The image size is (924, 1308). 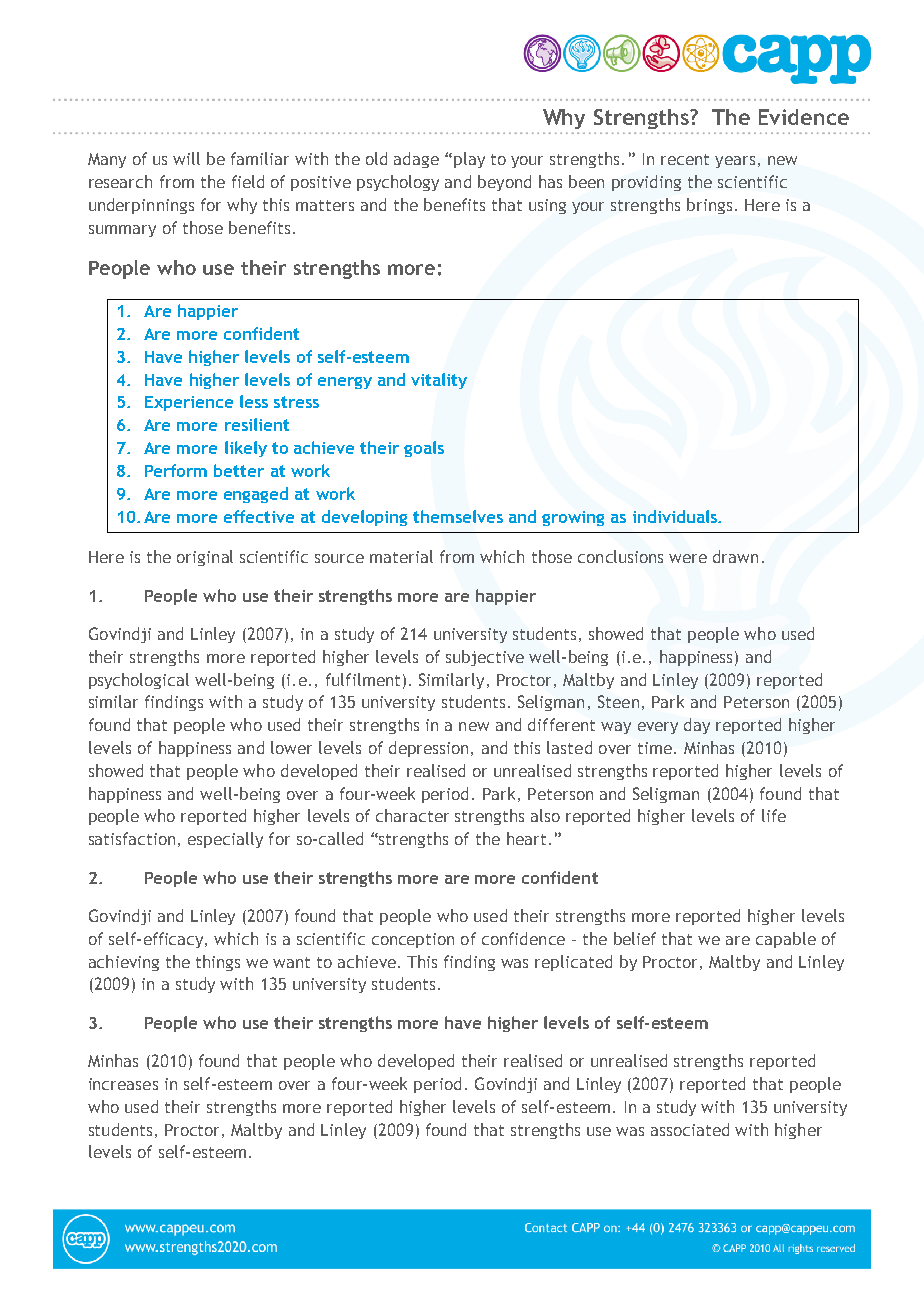 I want to click on psychological, so click(x=139, y=681).
